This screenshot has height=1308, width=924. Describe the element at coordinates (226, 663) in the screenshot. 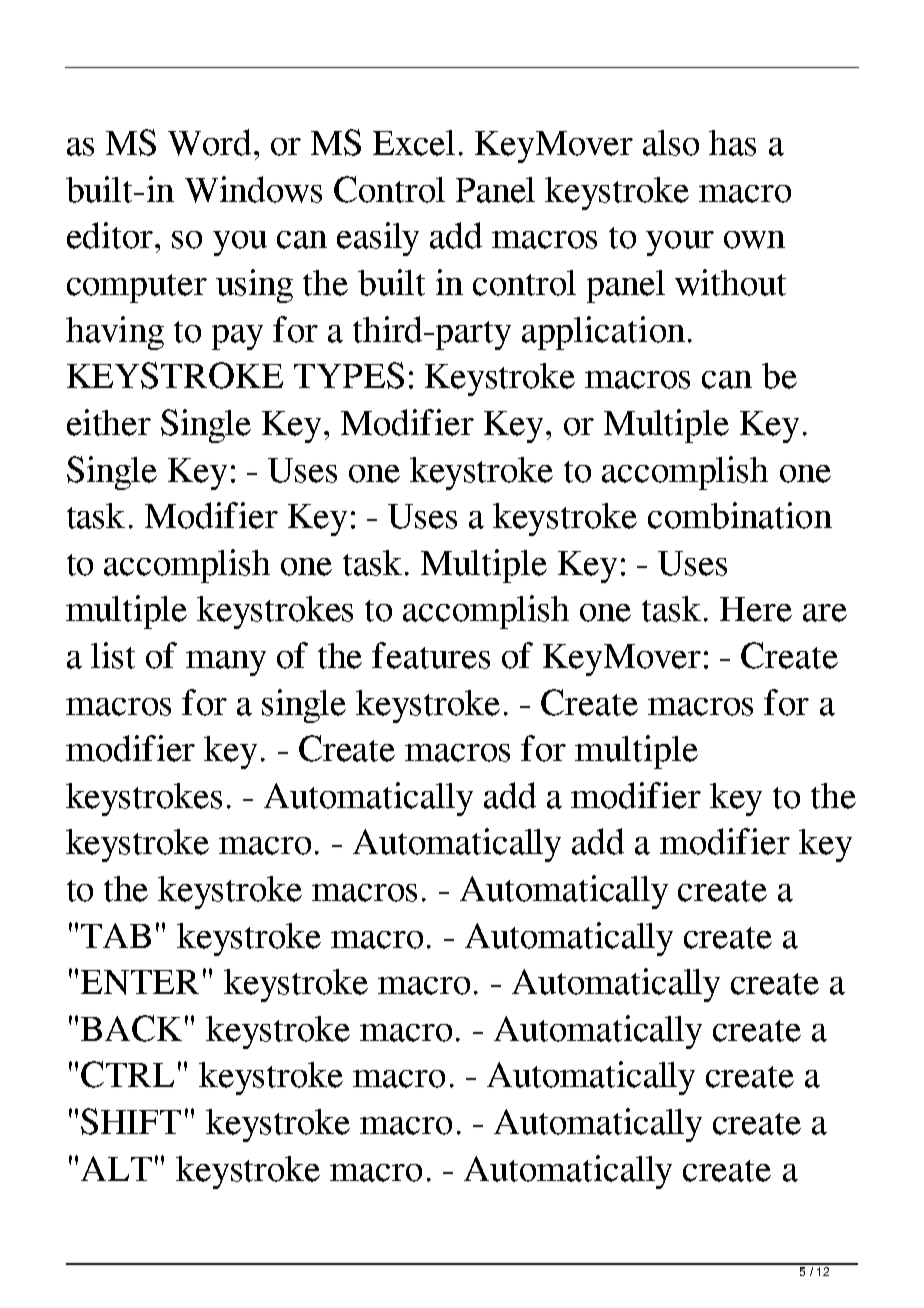

I see `many` at that location.
